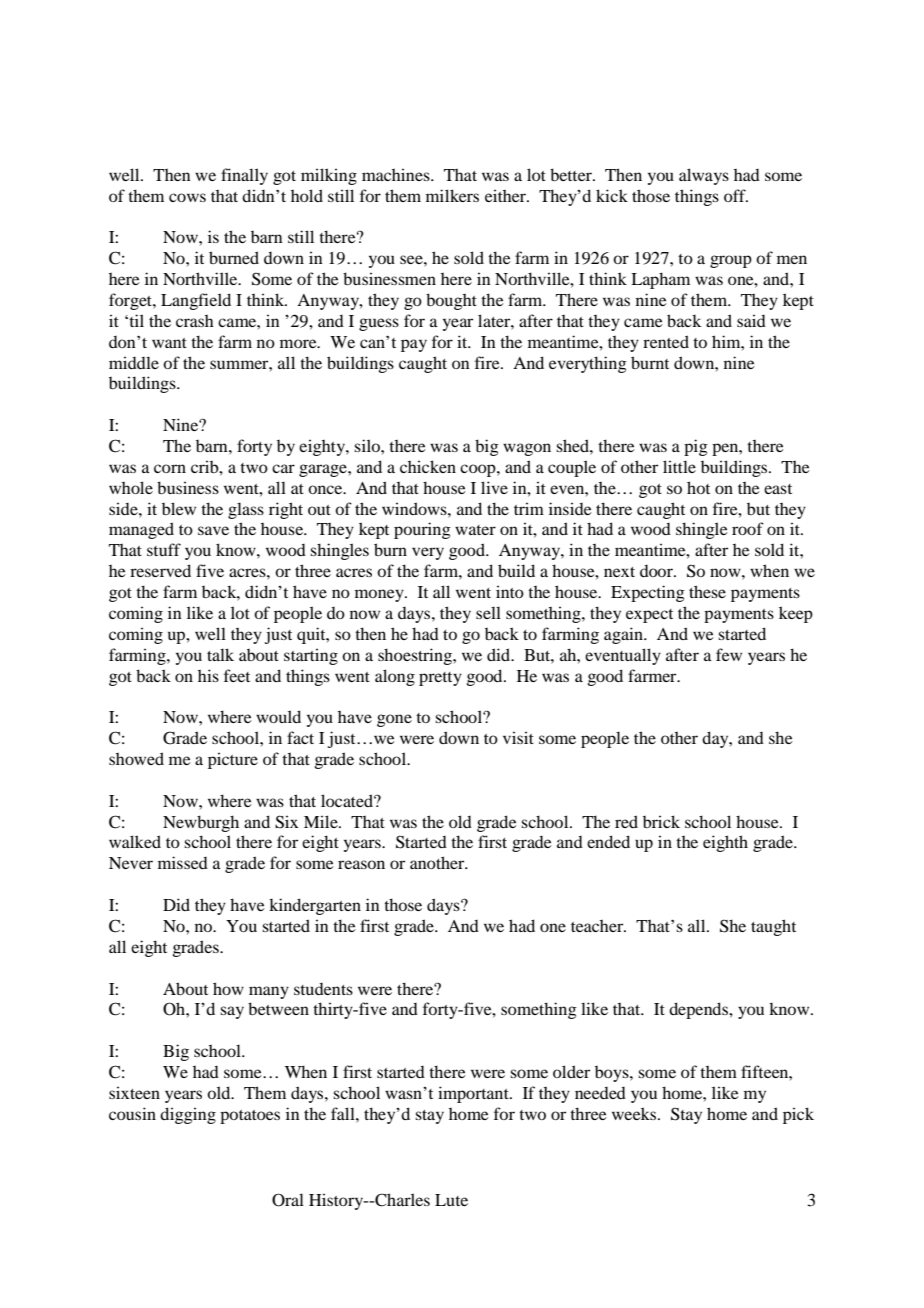 This screenshot has width=924, height=1308. Describe the element at coordinates (729, 654) in the screenshot. I see `few` at that location.
